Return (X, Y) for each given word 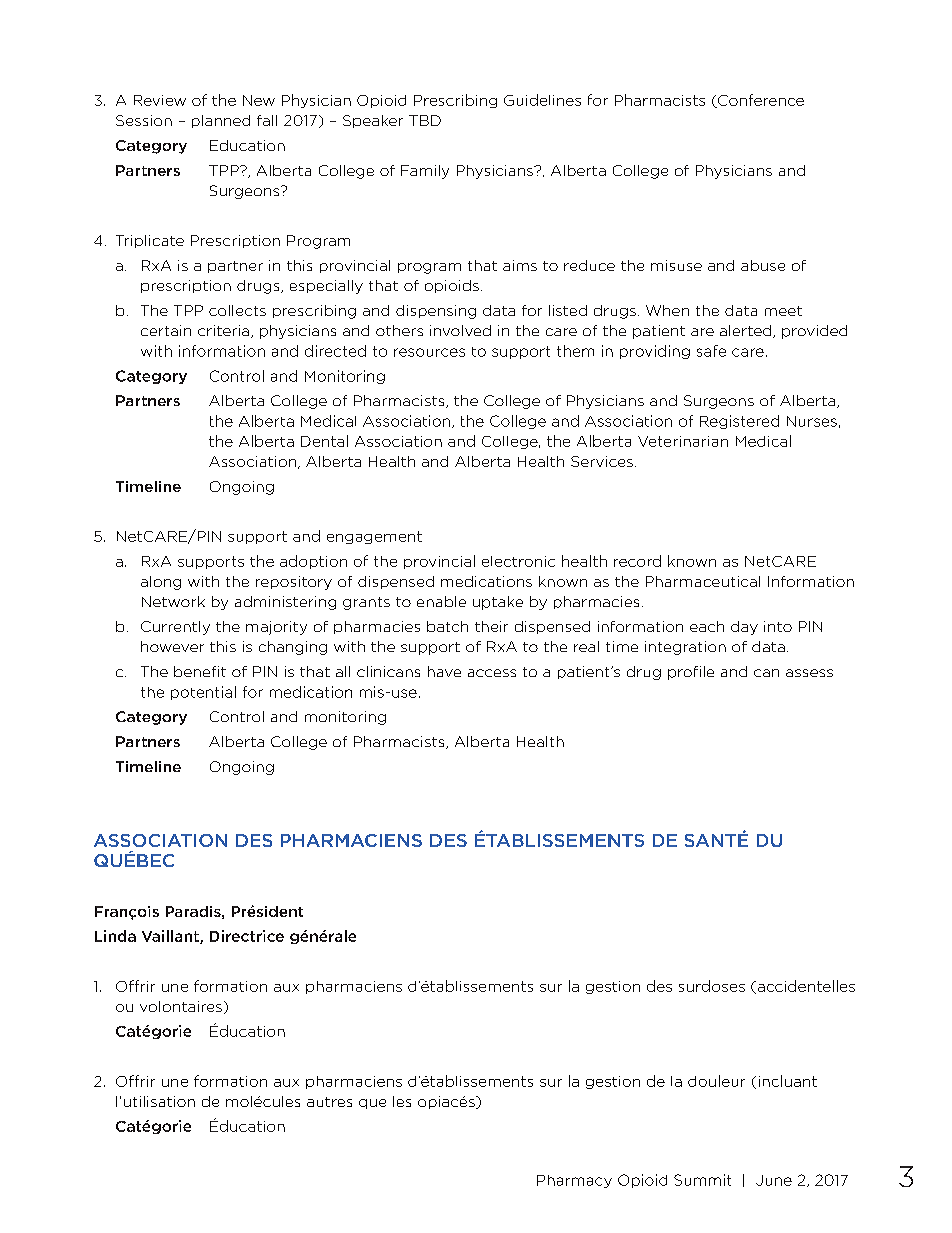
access (492, 673)
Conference (760, 101)
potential (203, 693)
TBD (425, 120)
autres (329, 1102)
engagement (374, 537)
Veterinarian (683, 441)
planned (221, 121)
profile (691, 673)
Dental (324, 441)
